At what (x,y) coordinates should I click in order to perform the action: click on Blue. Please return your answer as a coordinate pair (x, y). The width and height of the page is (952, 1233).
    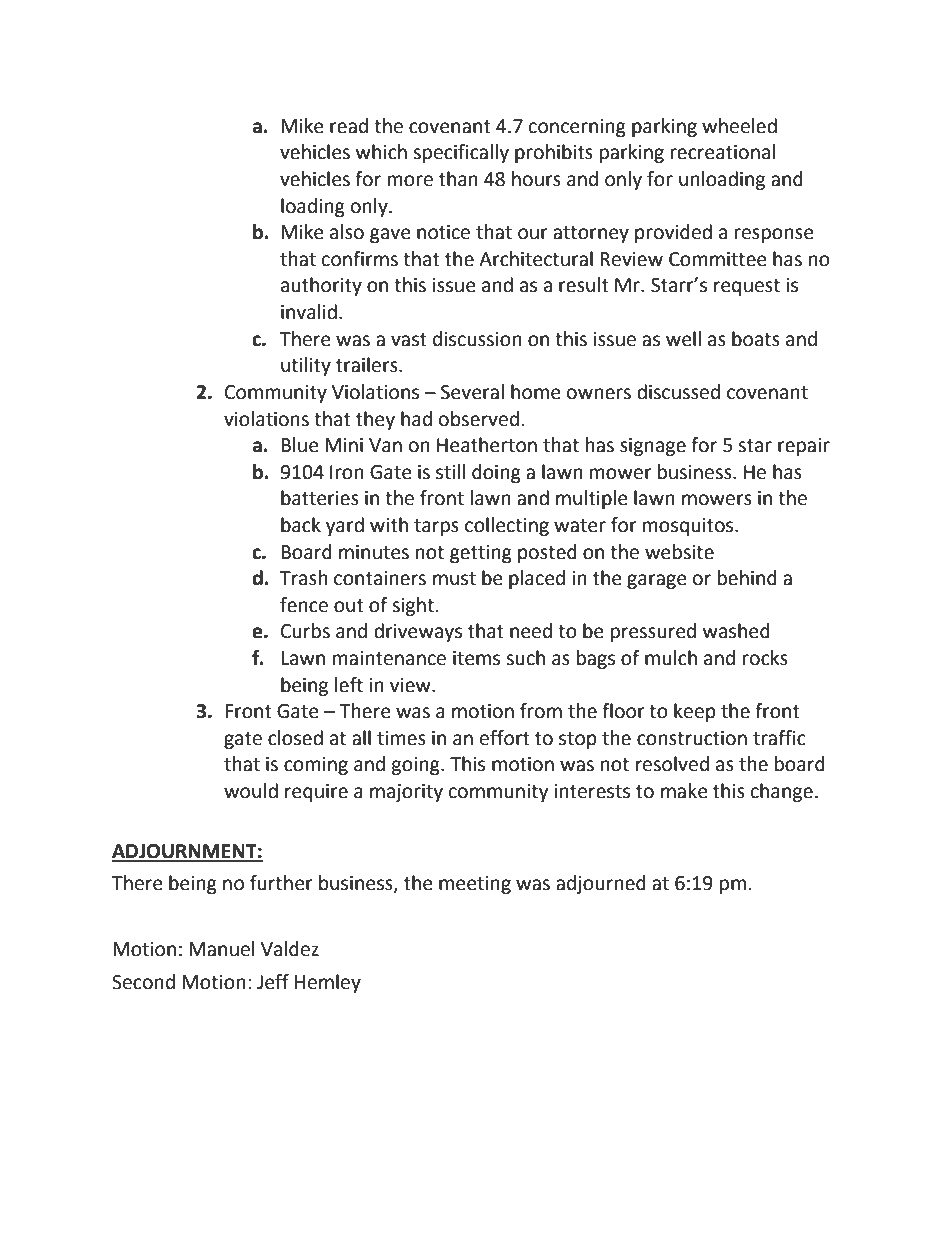
    Looking at the image, I should click on (300, 445).
